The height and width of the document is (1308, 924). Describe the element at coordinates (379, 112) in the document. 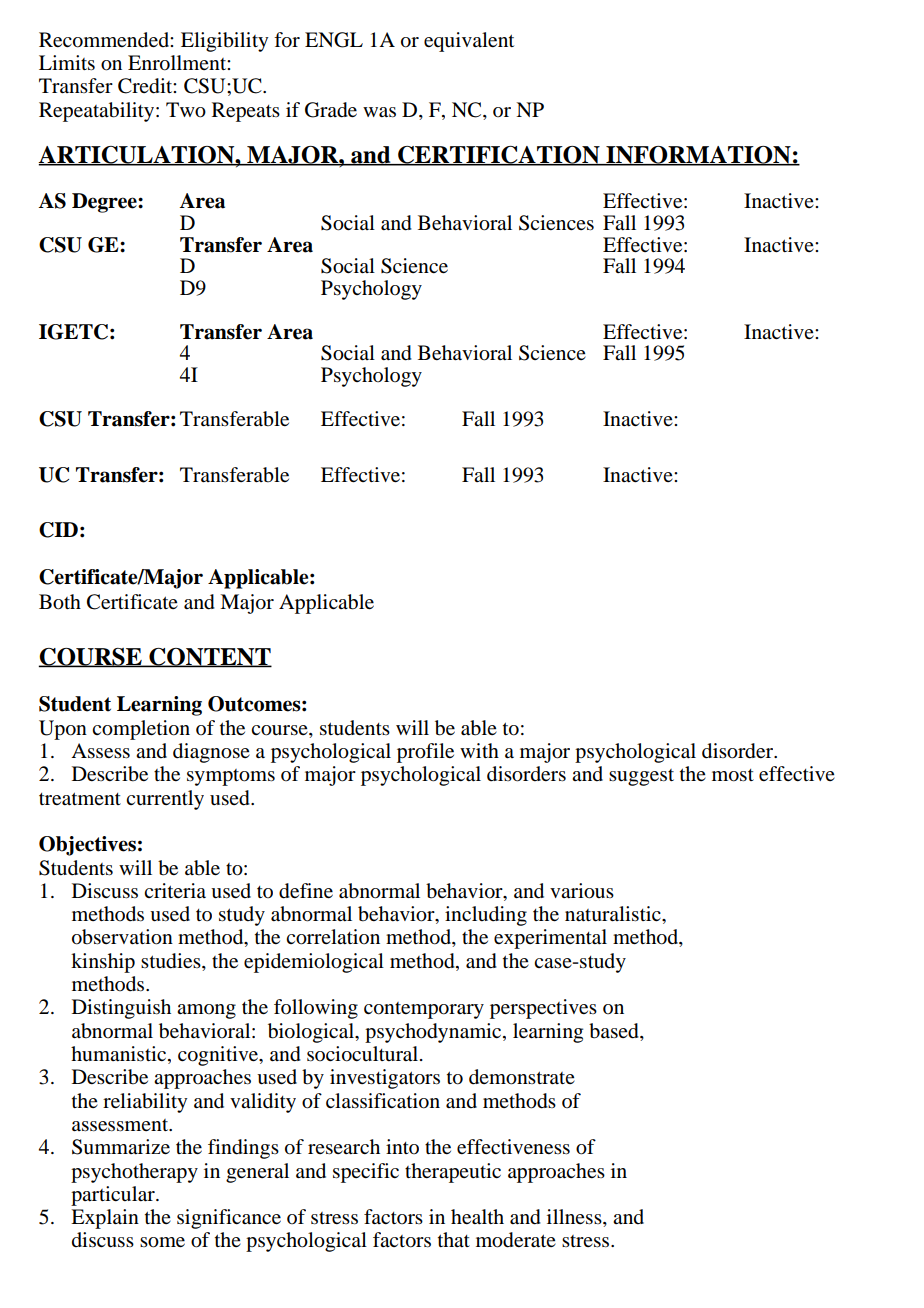

I see `was` at that location.
